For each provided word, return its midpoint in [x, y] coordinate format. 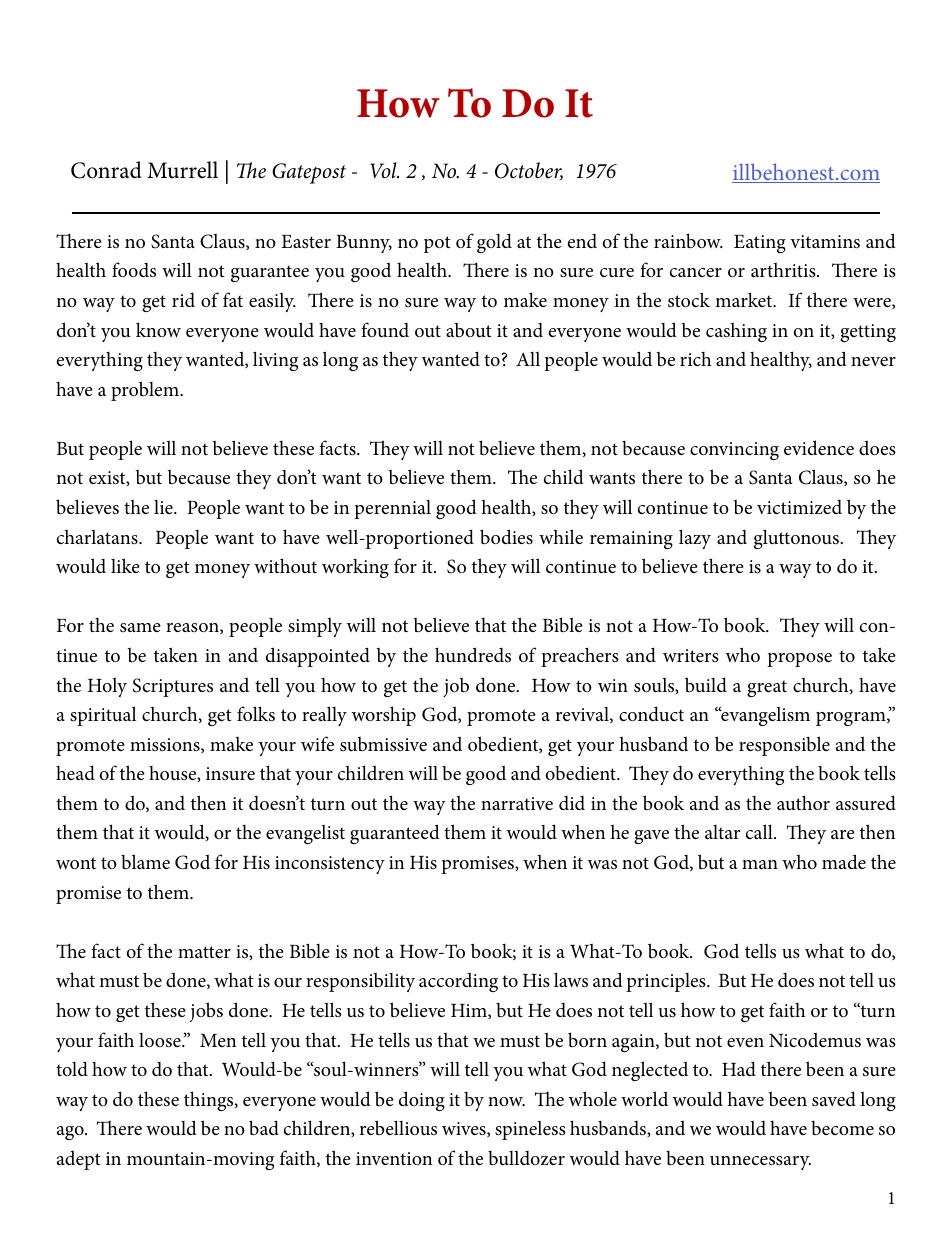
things [210, 1101]
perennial [392, 509]
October [529, 171]
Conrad [106, 170]
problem [146, 391]
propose [799, 660]
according [458, 982]
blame [145, 862]
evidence [819, 447]
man [760, 864]
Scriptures [173, 687]
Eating [760, 244]
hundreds [473, 655]
